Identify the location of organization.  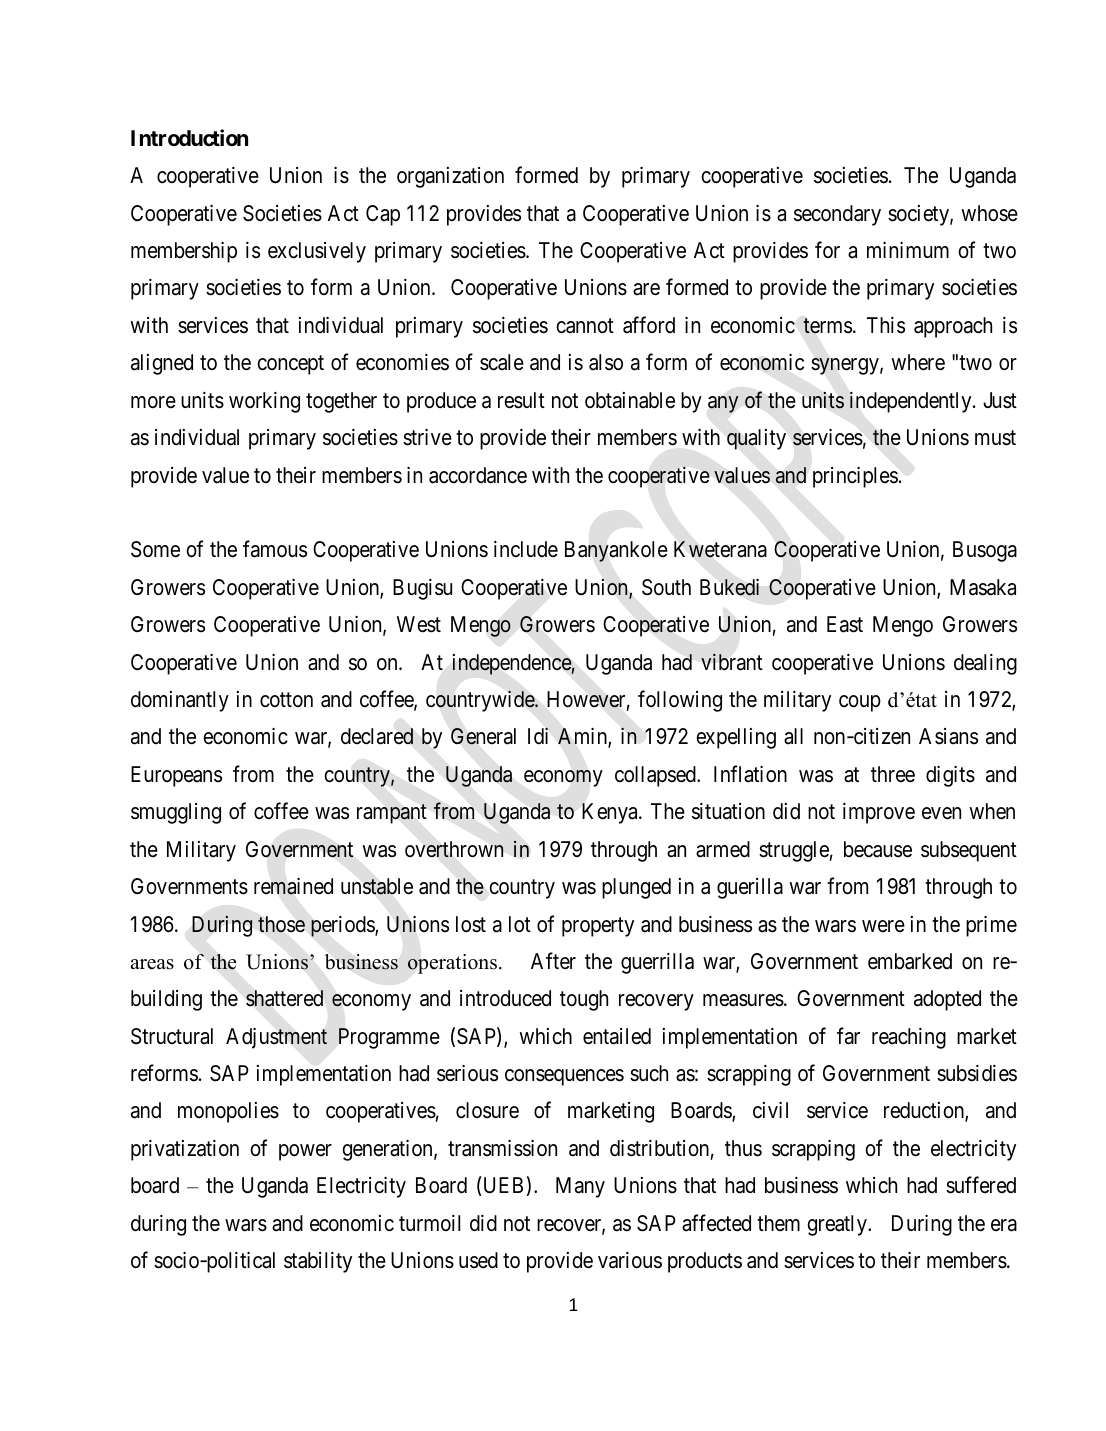
(450, 177).
